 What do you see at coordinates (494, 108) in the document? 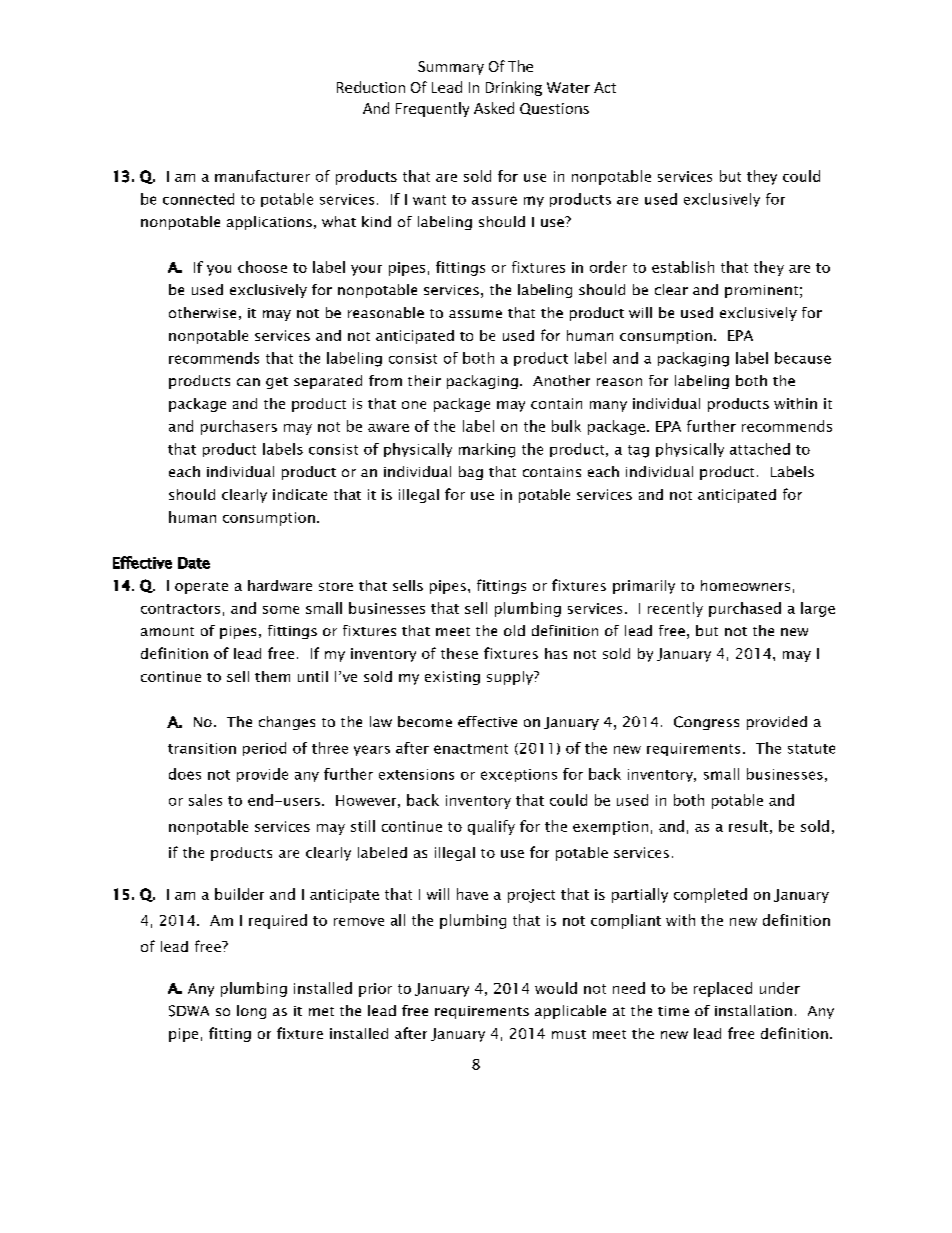
I see `Asked` at bounding box center [494, 108].
